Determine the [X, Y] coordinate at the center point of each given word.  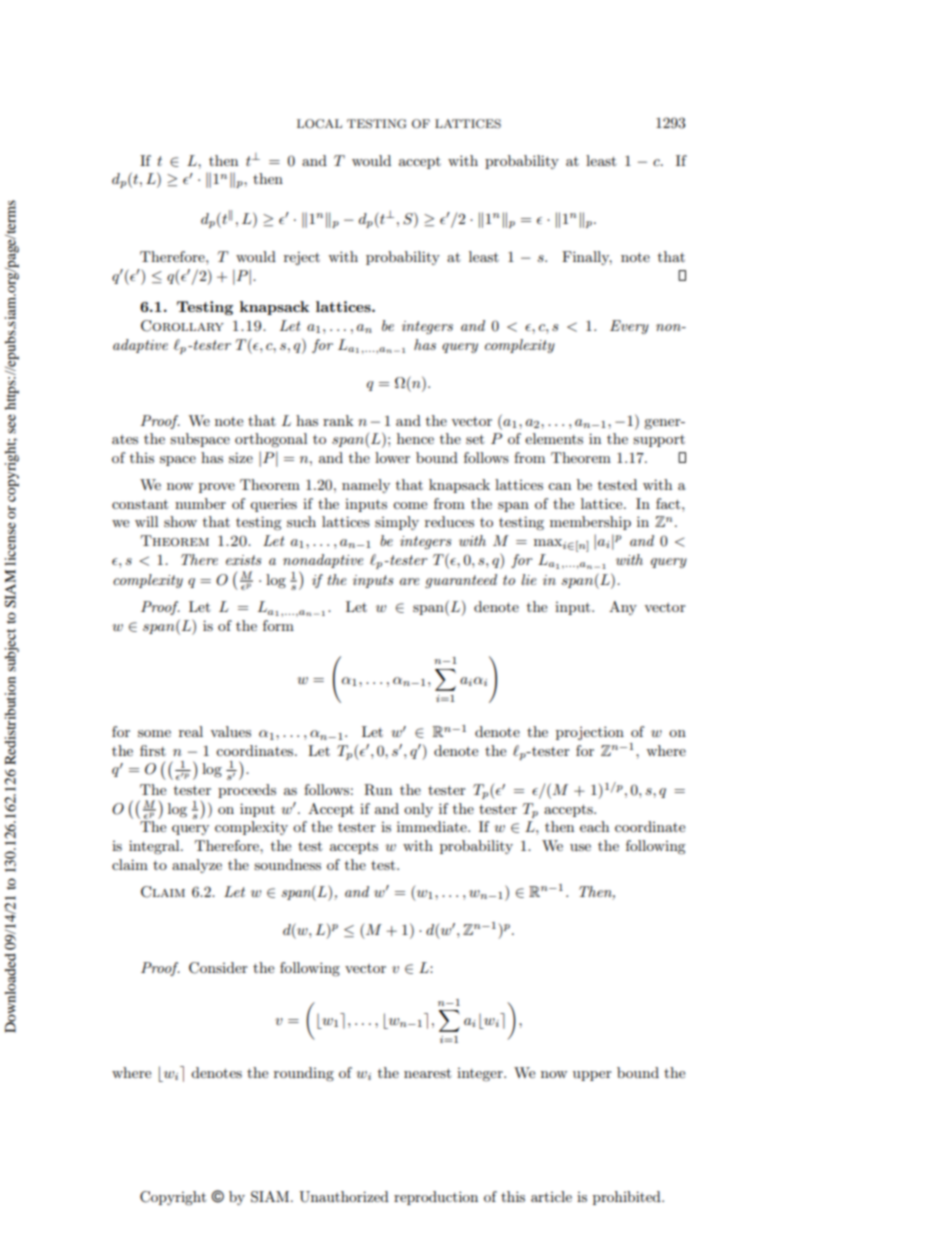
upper [592, 1076]
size [241, 457]
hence [415, 438]
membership [590, 523]
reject [302, 258]
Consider [218, 968]
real [191, 731]
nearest [427, 1073]
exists [244, 560]
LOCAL [319, 124]
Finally [587, 258]
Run [378, 790]
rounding [304, 1074]
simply [397, 523]
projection [590, 733]
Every [629, 327]
